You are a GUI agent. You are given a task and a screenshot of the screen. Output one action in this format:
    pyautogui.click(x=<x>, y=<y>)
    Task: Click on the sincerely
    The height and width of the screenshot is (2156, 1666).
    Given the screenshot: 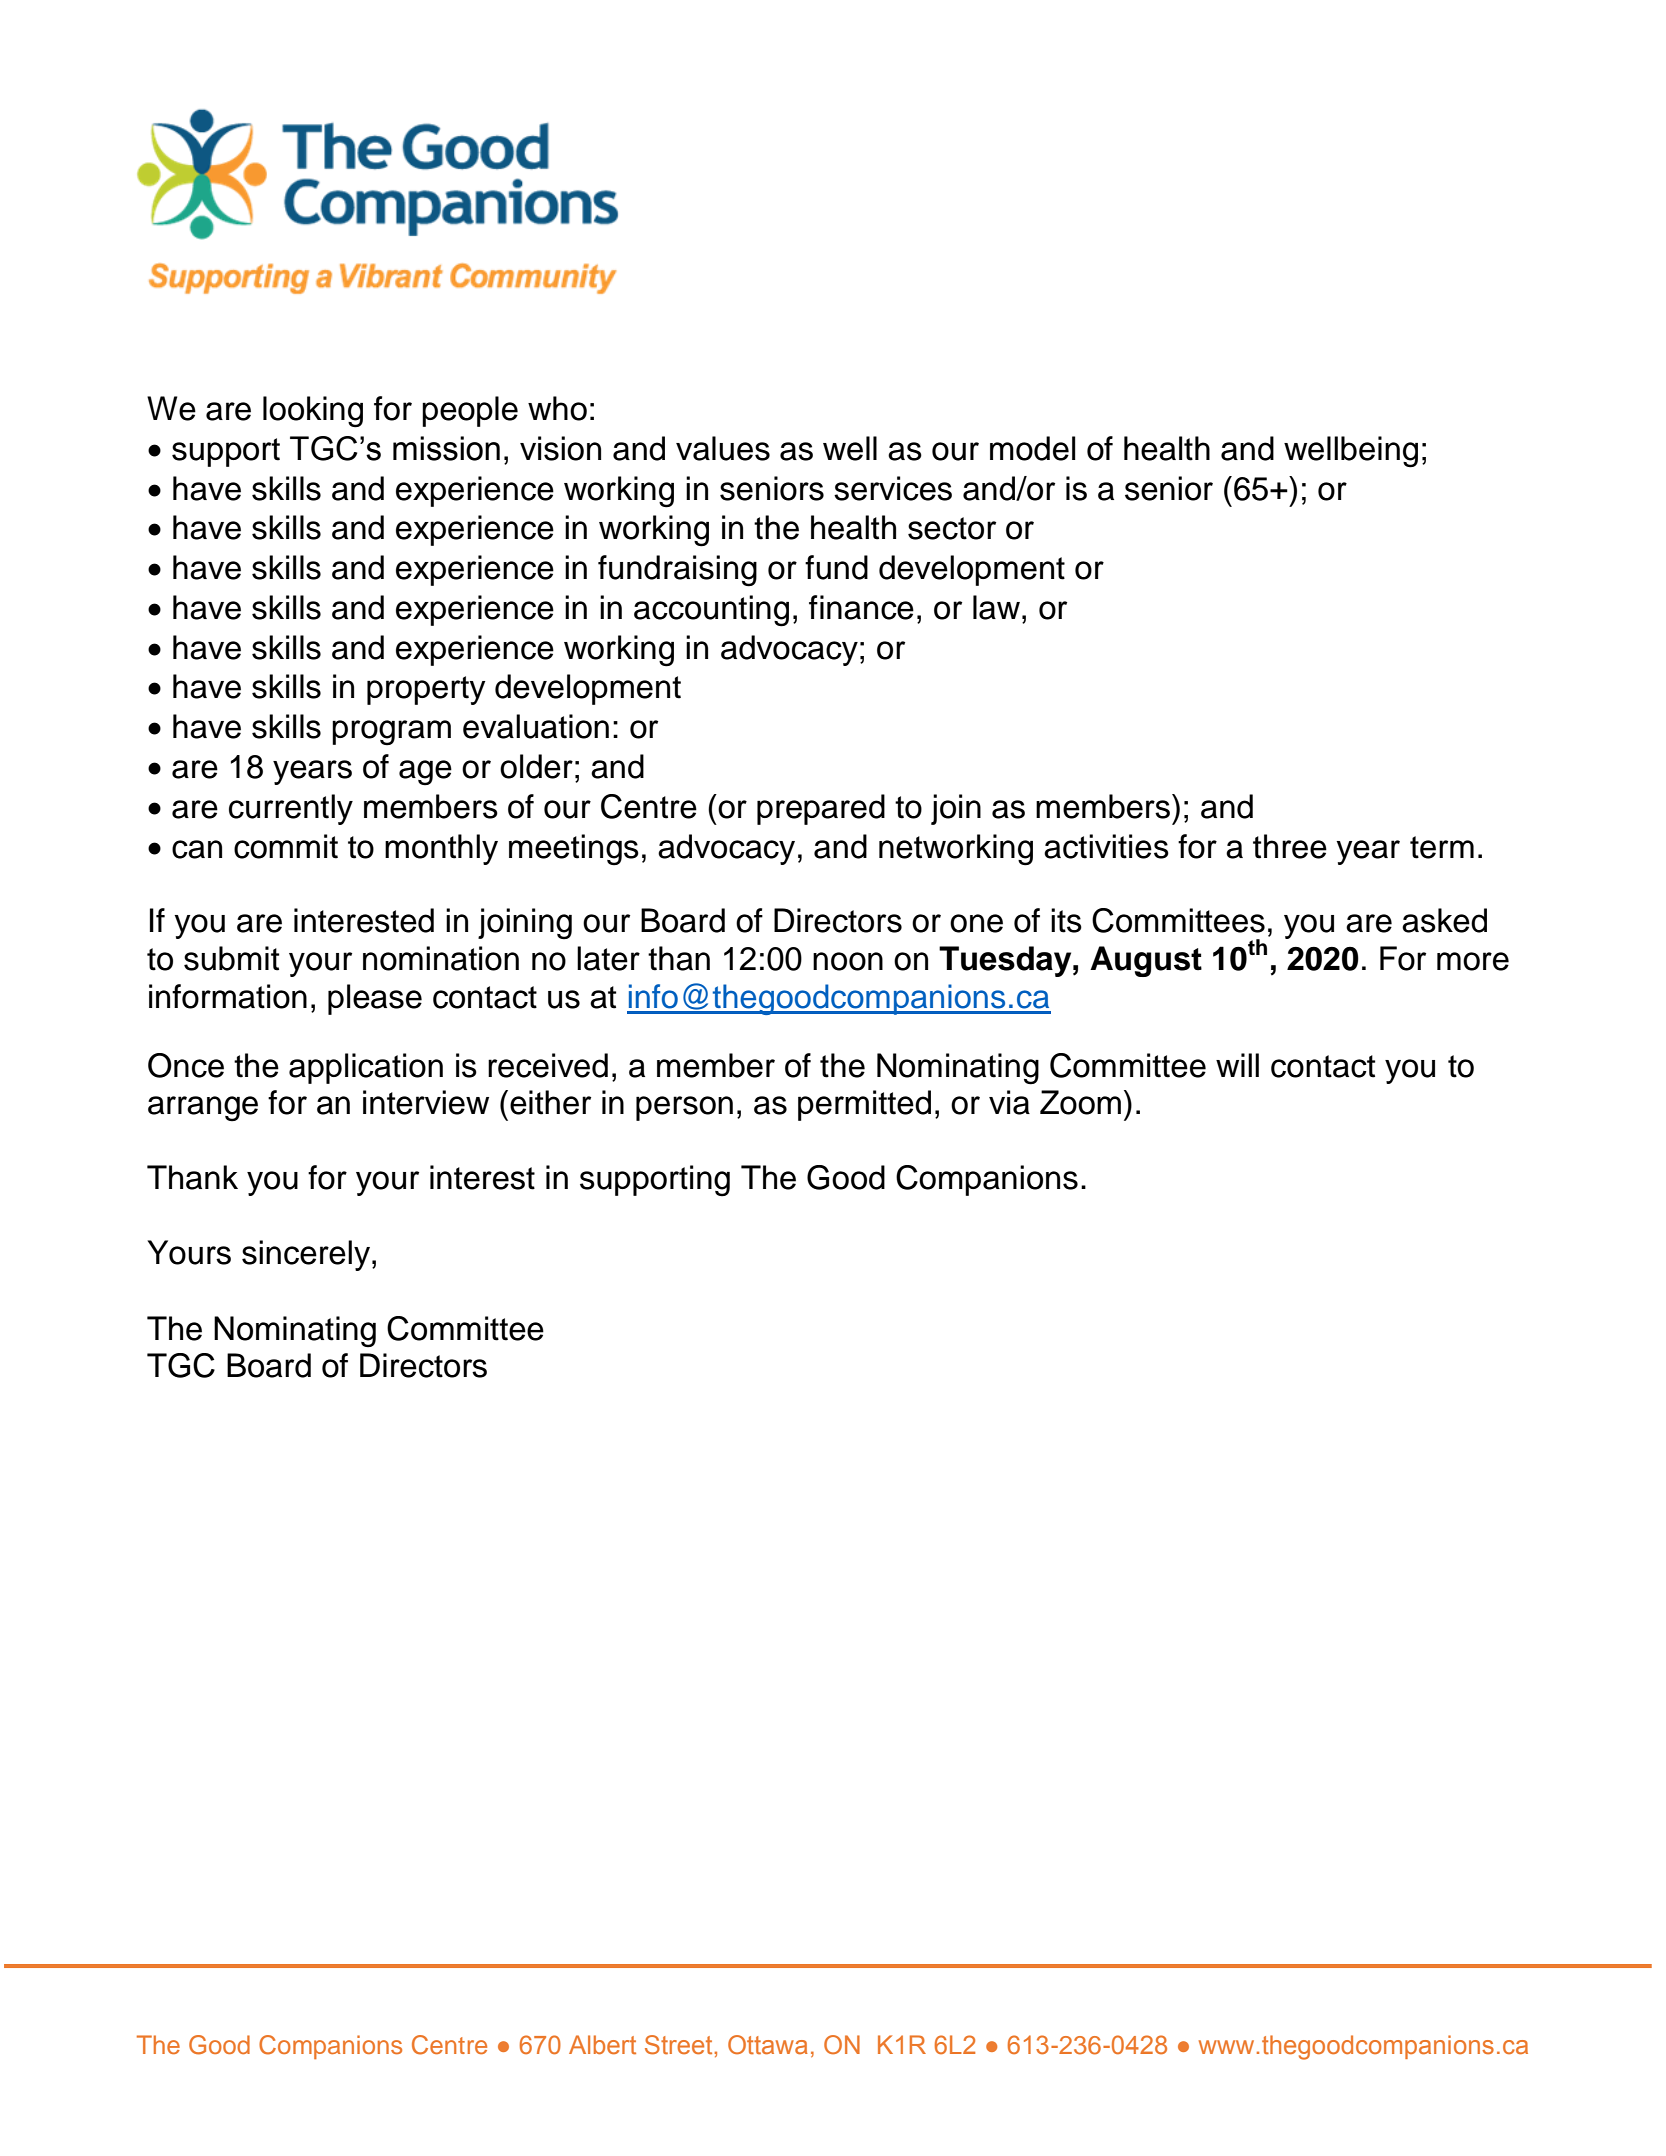 What is the action you would take?
    pyautogui.click(x=306, y=1255)
